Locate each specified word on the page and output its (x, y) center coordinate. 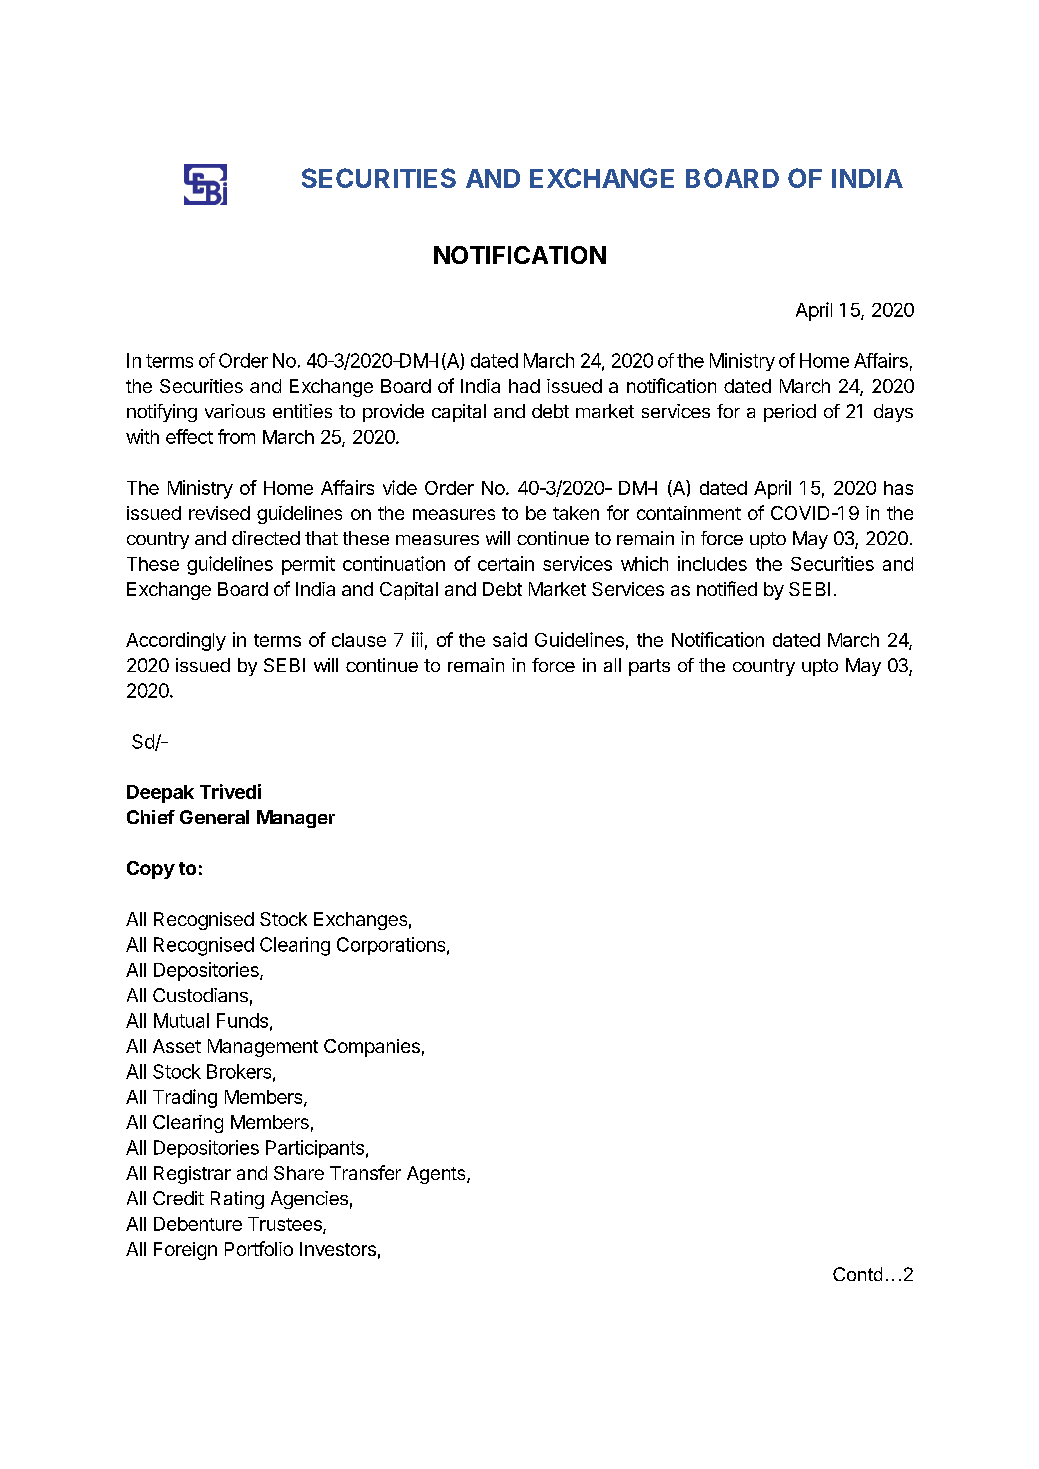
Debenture (198, 1224)
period (790, 413)
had (524, 386)
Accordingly (176, 641)
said (510, 639)
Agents (437, 1175)
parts (649, 667)
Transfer (365, 1172)
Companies (372, 1048)
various (235, 411)
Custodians (200, 995)
